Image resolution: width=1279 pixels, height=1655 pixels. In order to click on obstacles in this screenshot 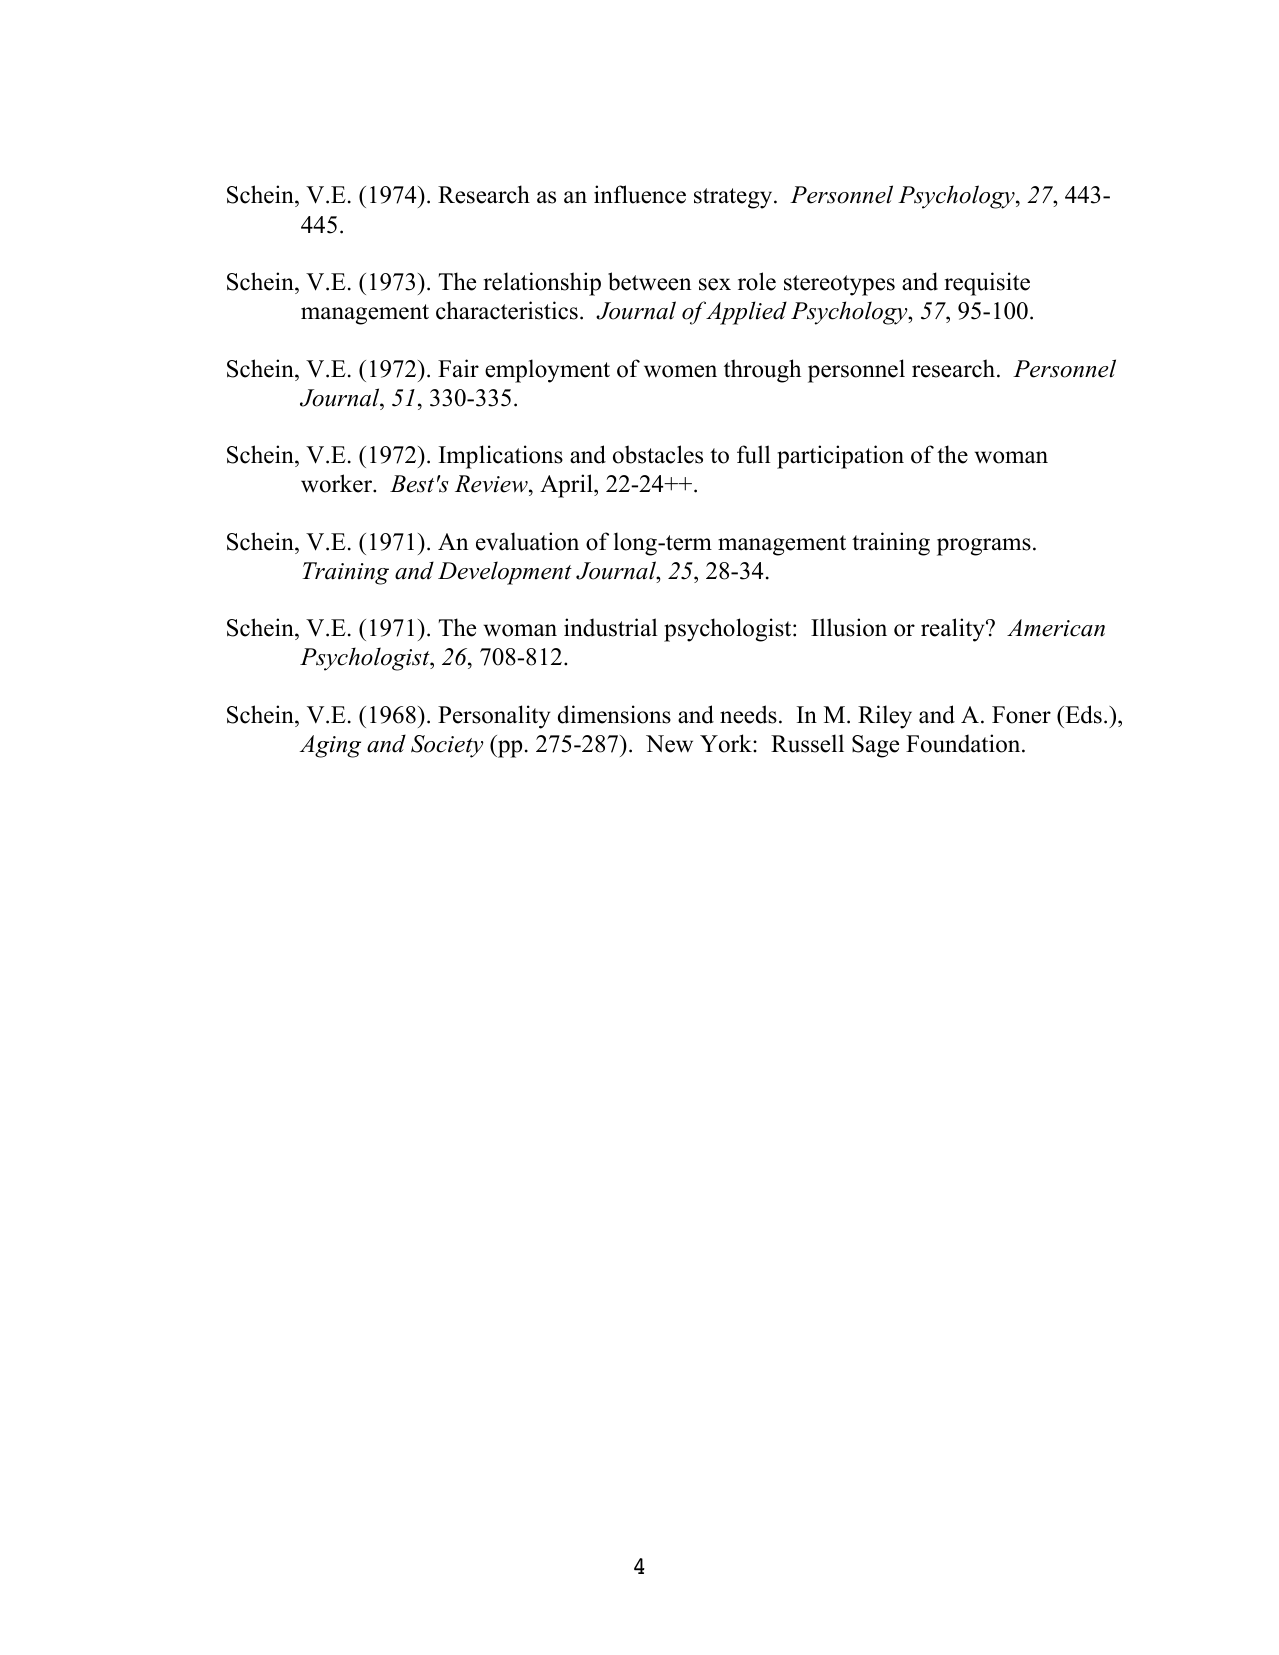, I will do `click(658, 454)`.
